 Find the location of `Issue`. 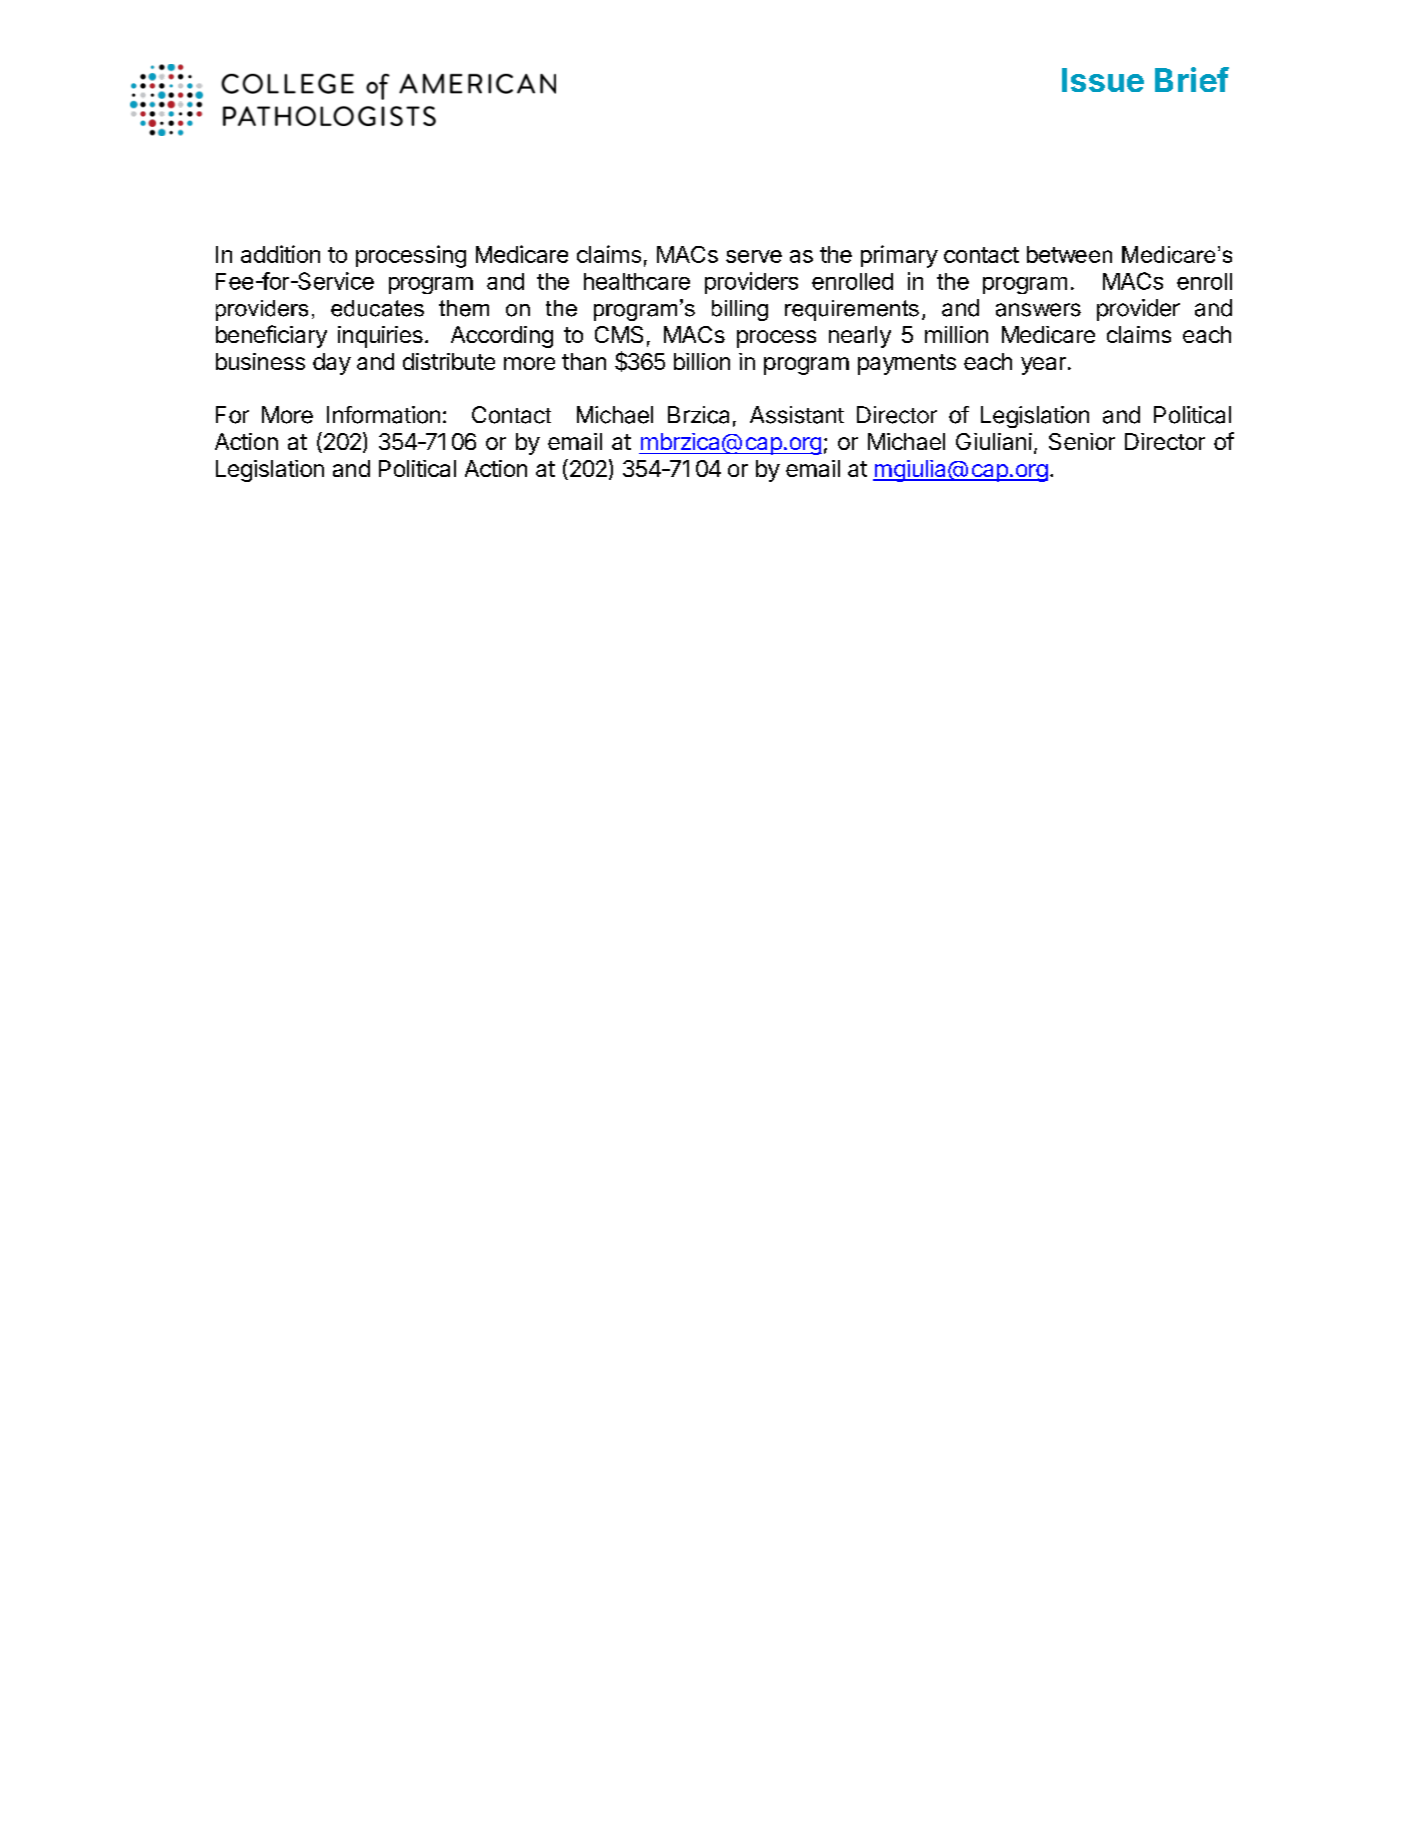

Issue is located at coordinates (1103, 80).
